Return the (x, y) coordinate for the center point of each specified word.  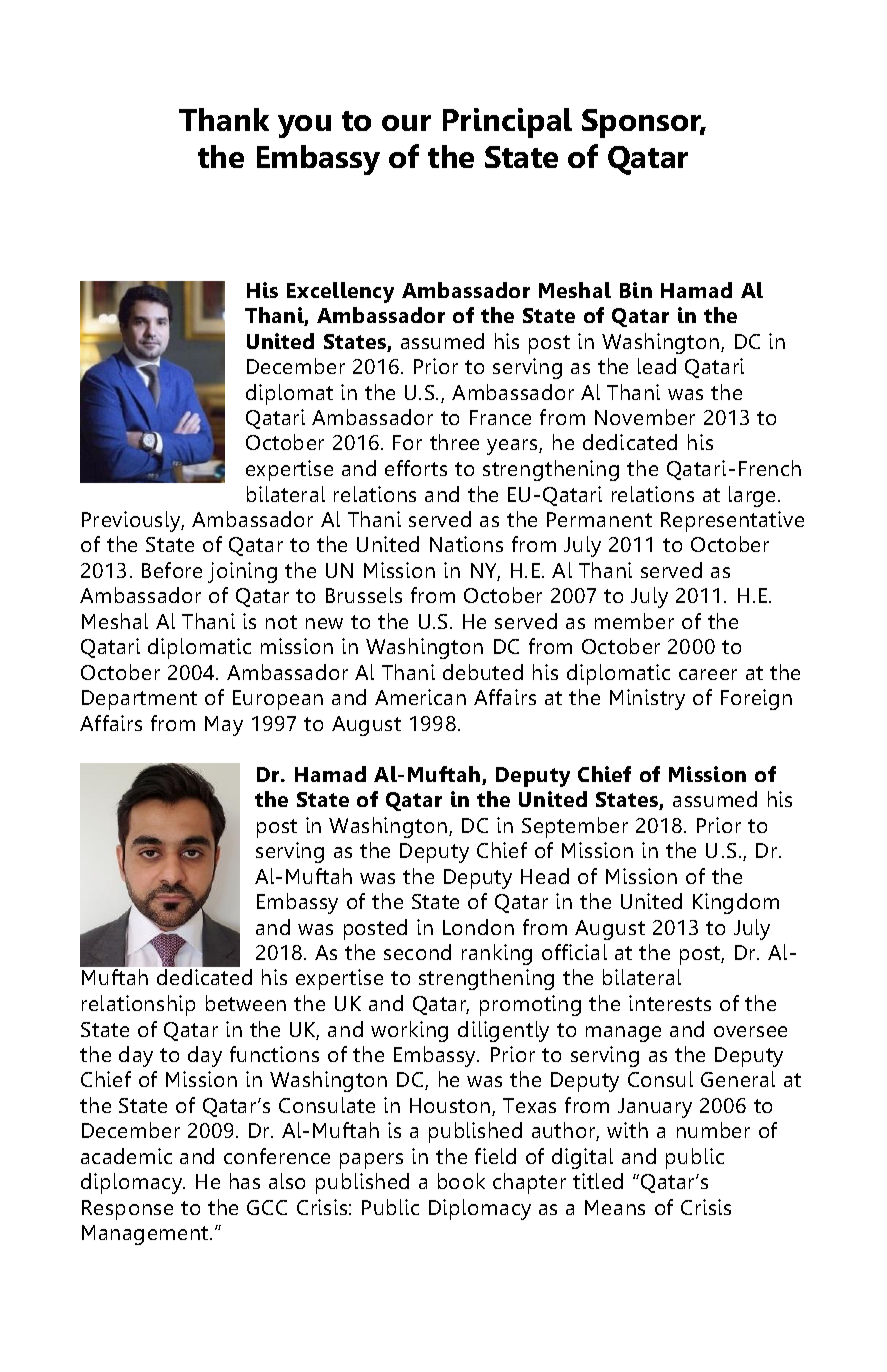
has (245, 1181)
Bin (636, 290)
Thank (224, 119)
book (461, 1181)
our (406, 123)
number (713, 1130)
